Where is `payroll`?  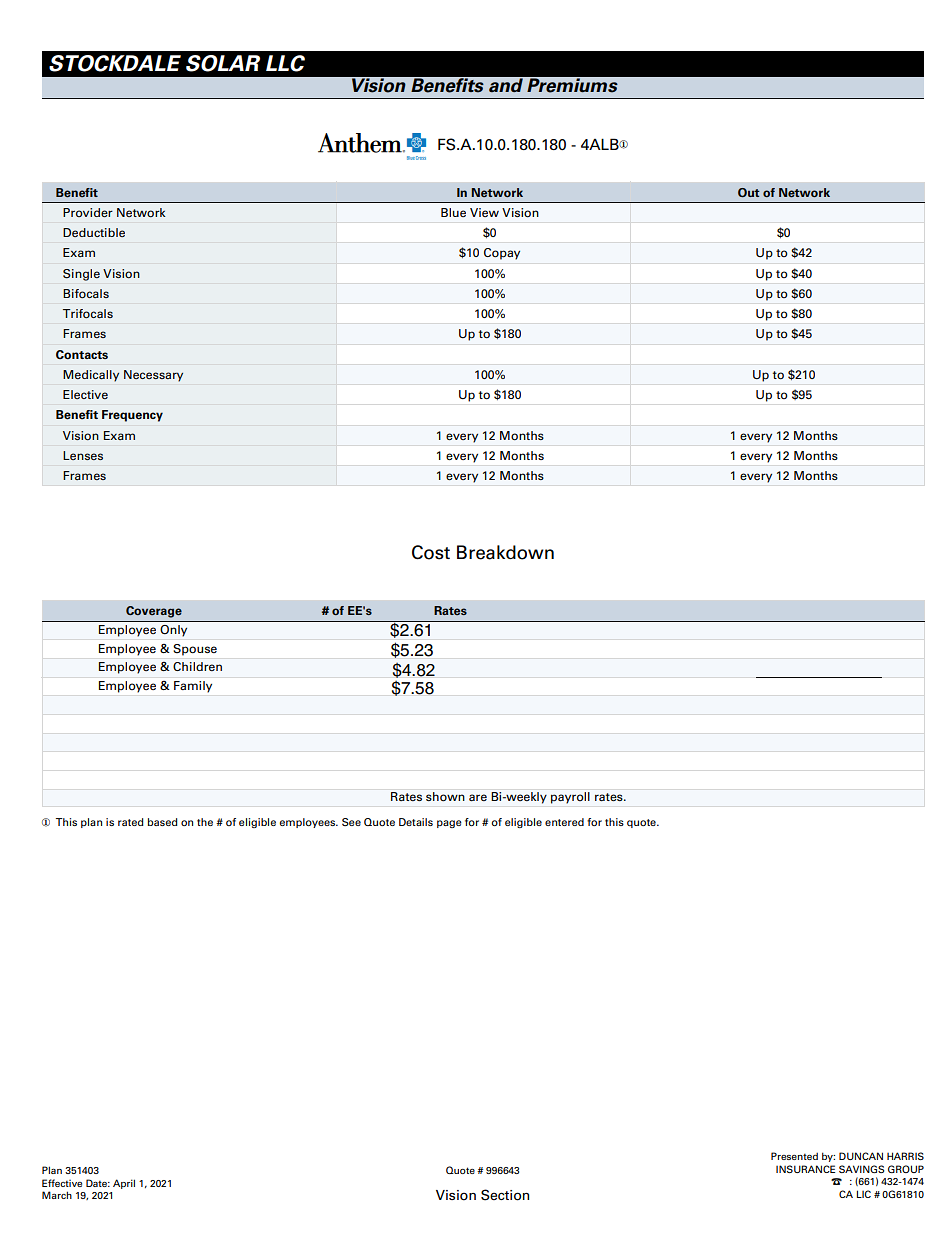
payroll is located at coordinates (570, 798).
